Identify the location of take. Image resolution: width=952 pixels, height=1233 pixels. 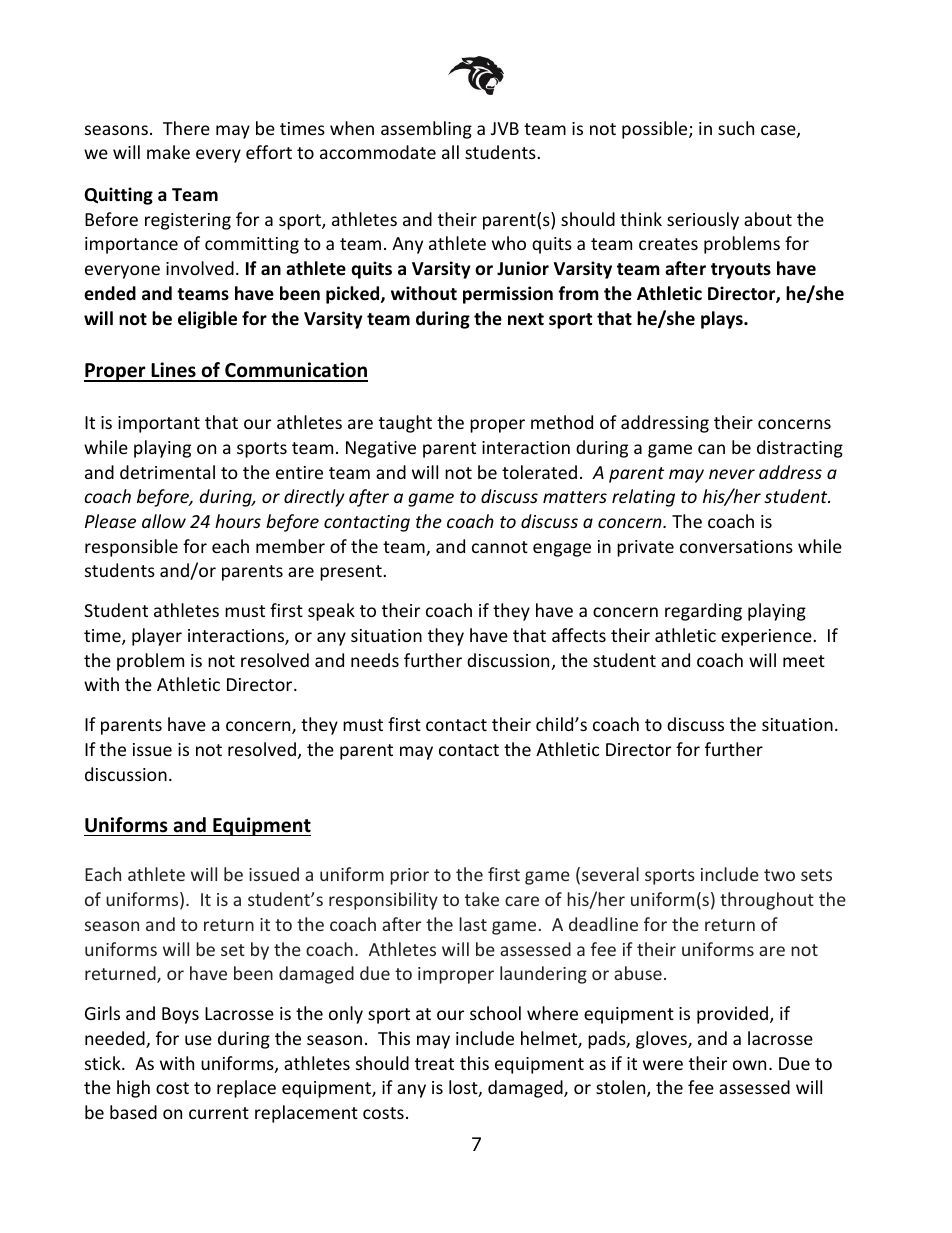
(482, 899).
